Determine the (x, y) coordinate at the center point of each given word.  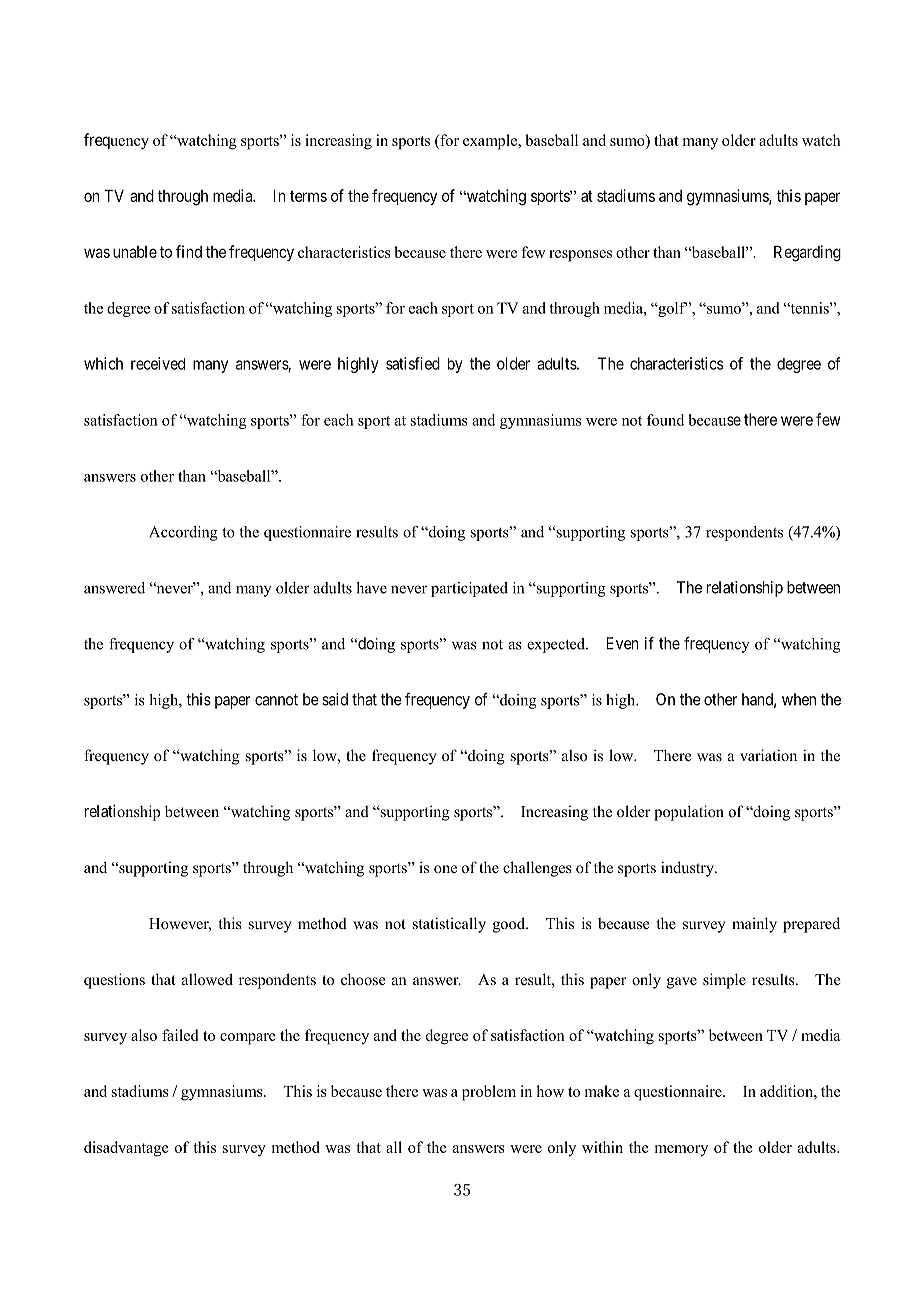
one (445, 869)
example (491, 142)
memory (681, 1151)
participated (469, 589)
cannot (276, 700)
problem (489, 1093)
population (689, 813)
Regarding (807, 253)
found (665, 420)
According (183, 533)
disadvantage (126, 1149)
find (189, 251)
